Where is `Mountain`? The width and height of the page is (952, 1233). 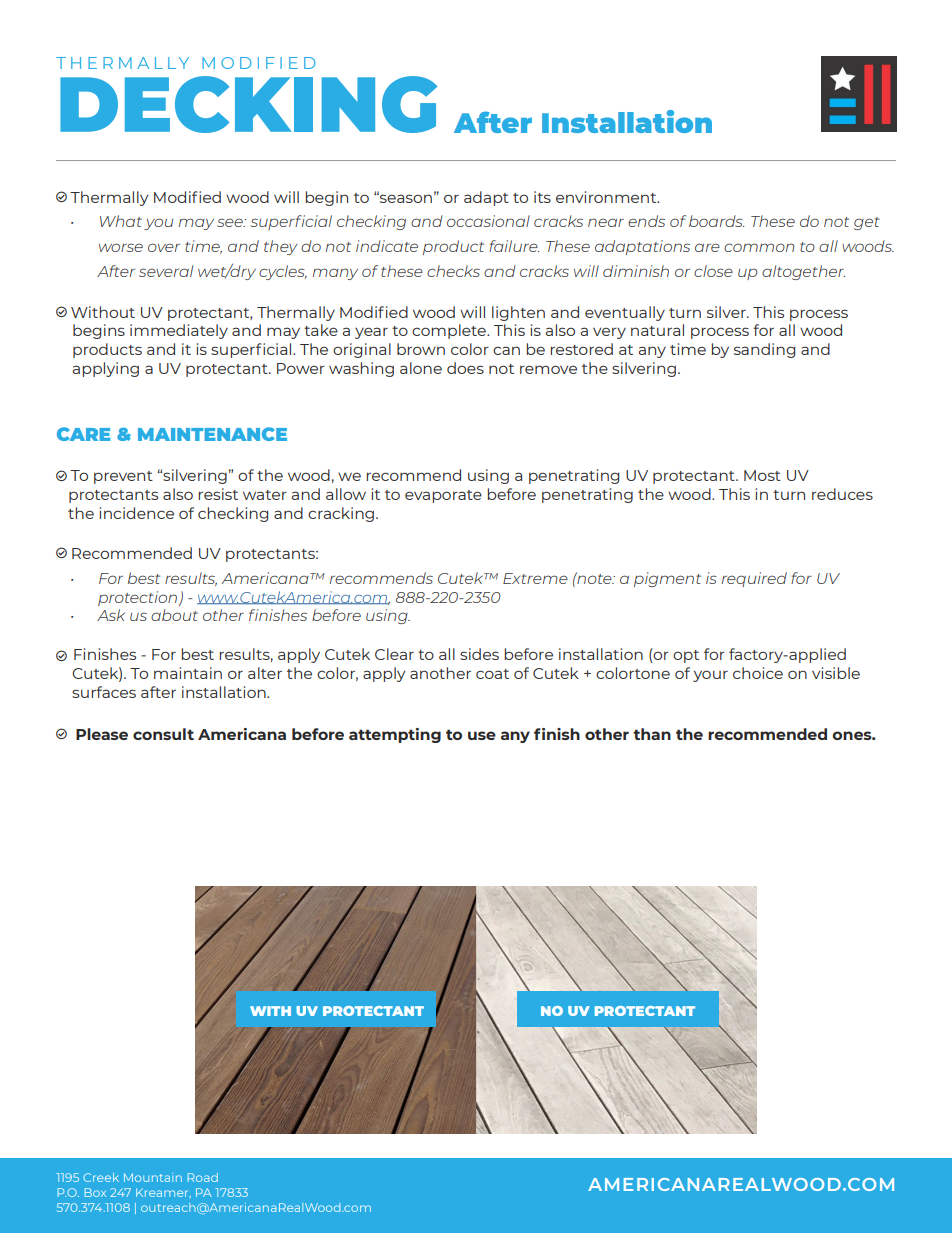
Mountain is located at coordinates (153, 1177).
